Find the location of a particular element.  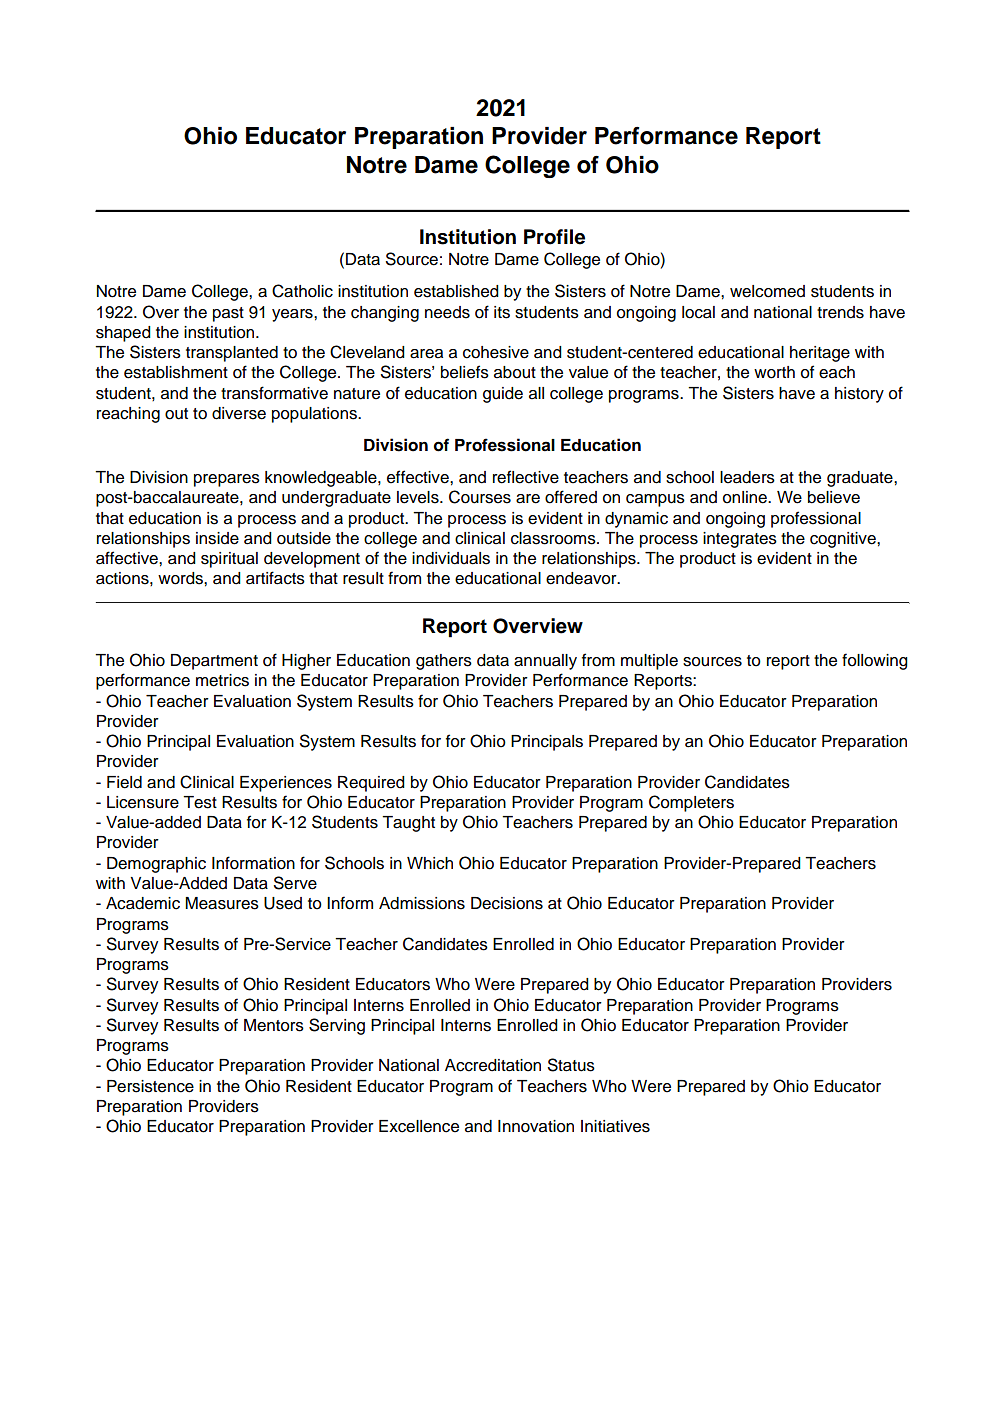

welcomed is located at coordinates (767, 291).
